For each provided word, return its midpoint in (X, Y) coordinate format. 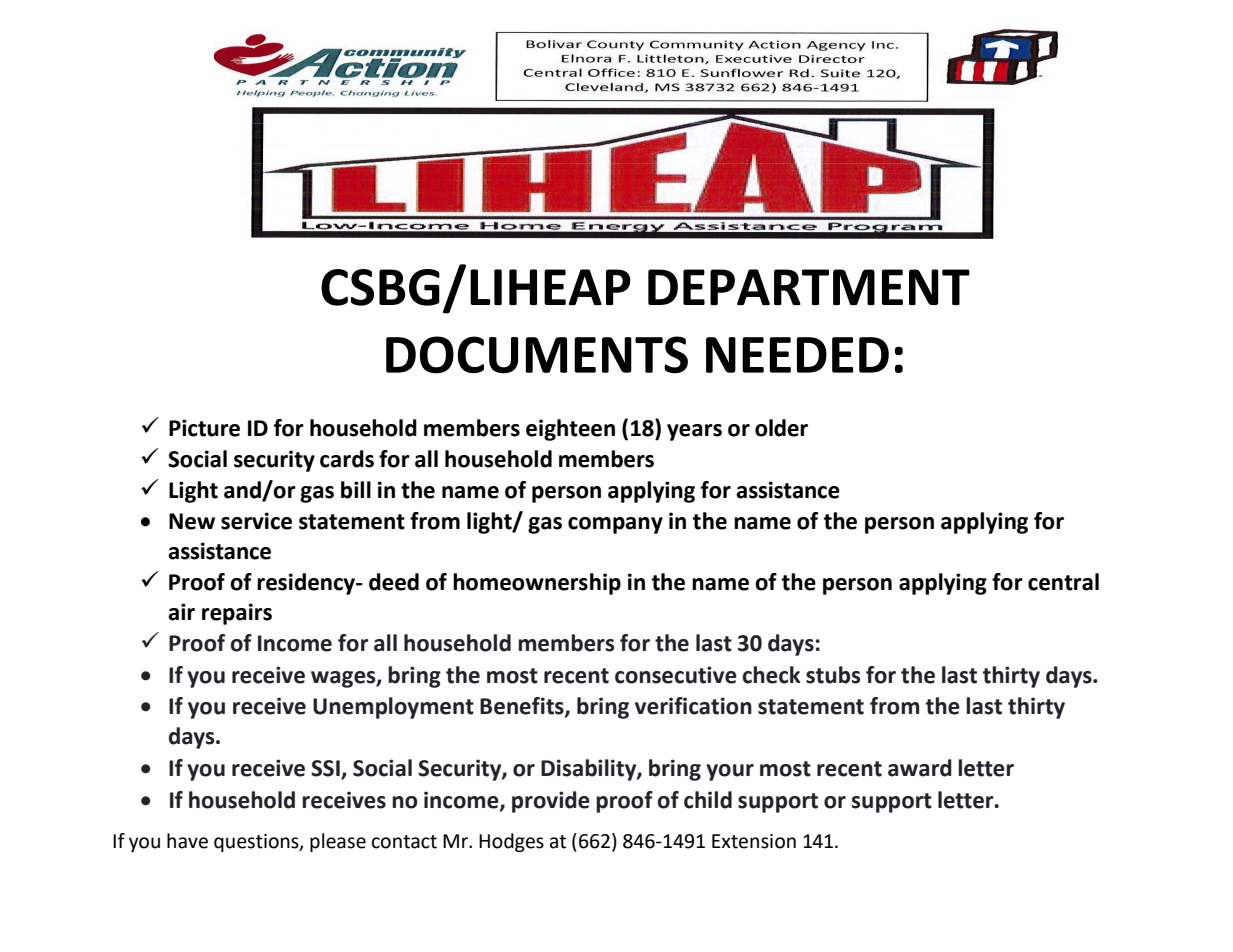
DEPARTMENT (809, 287)
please (338, 842)
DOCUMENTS (537, 355)
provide (551, 802)
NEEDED (797, 355)
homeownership (537, 584)
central (1063, 582)
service (256, 521)
